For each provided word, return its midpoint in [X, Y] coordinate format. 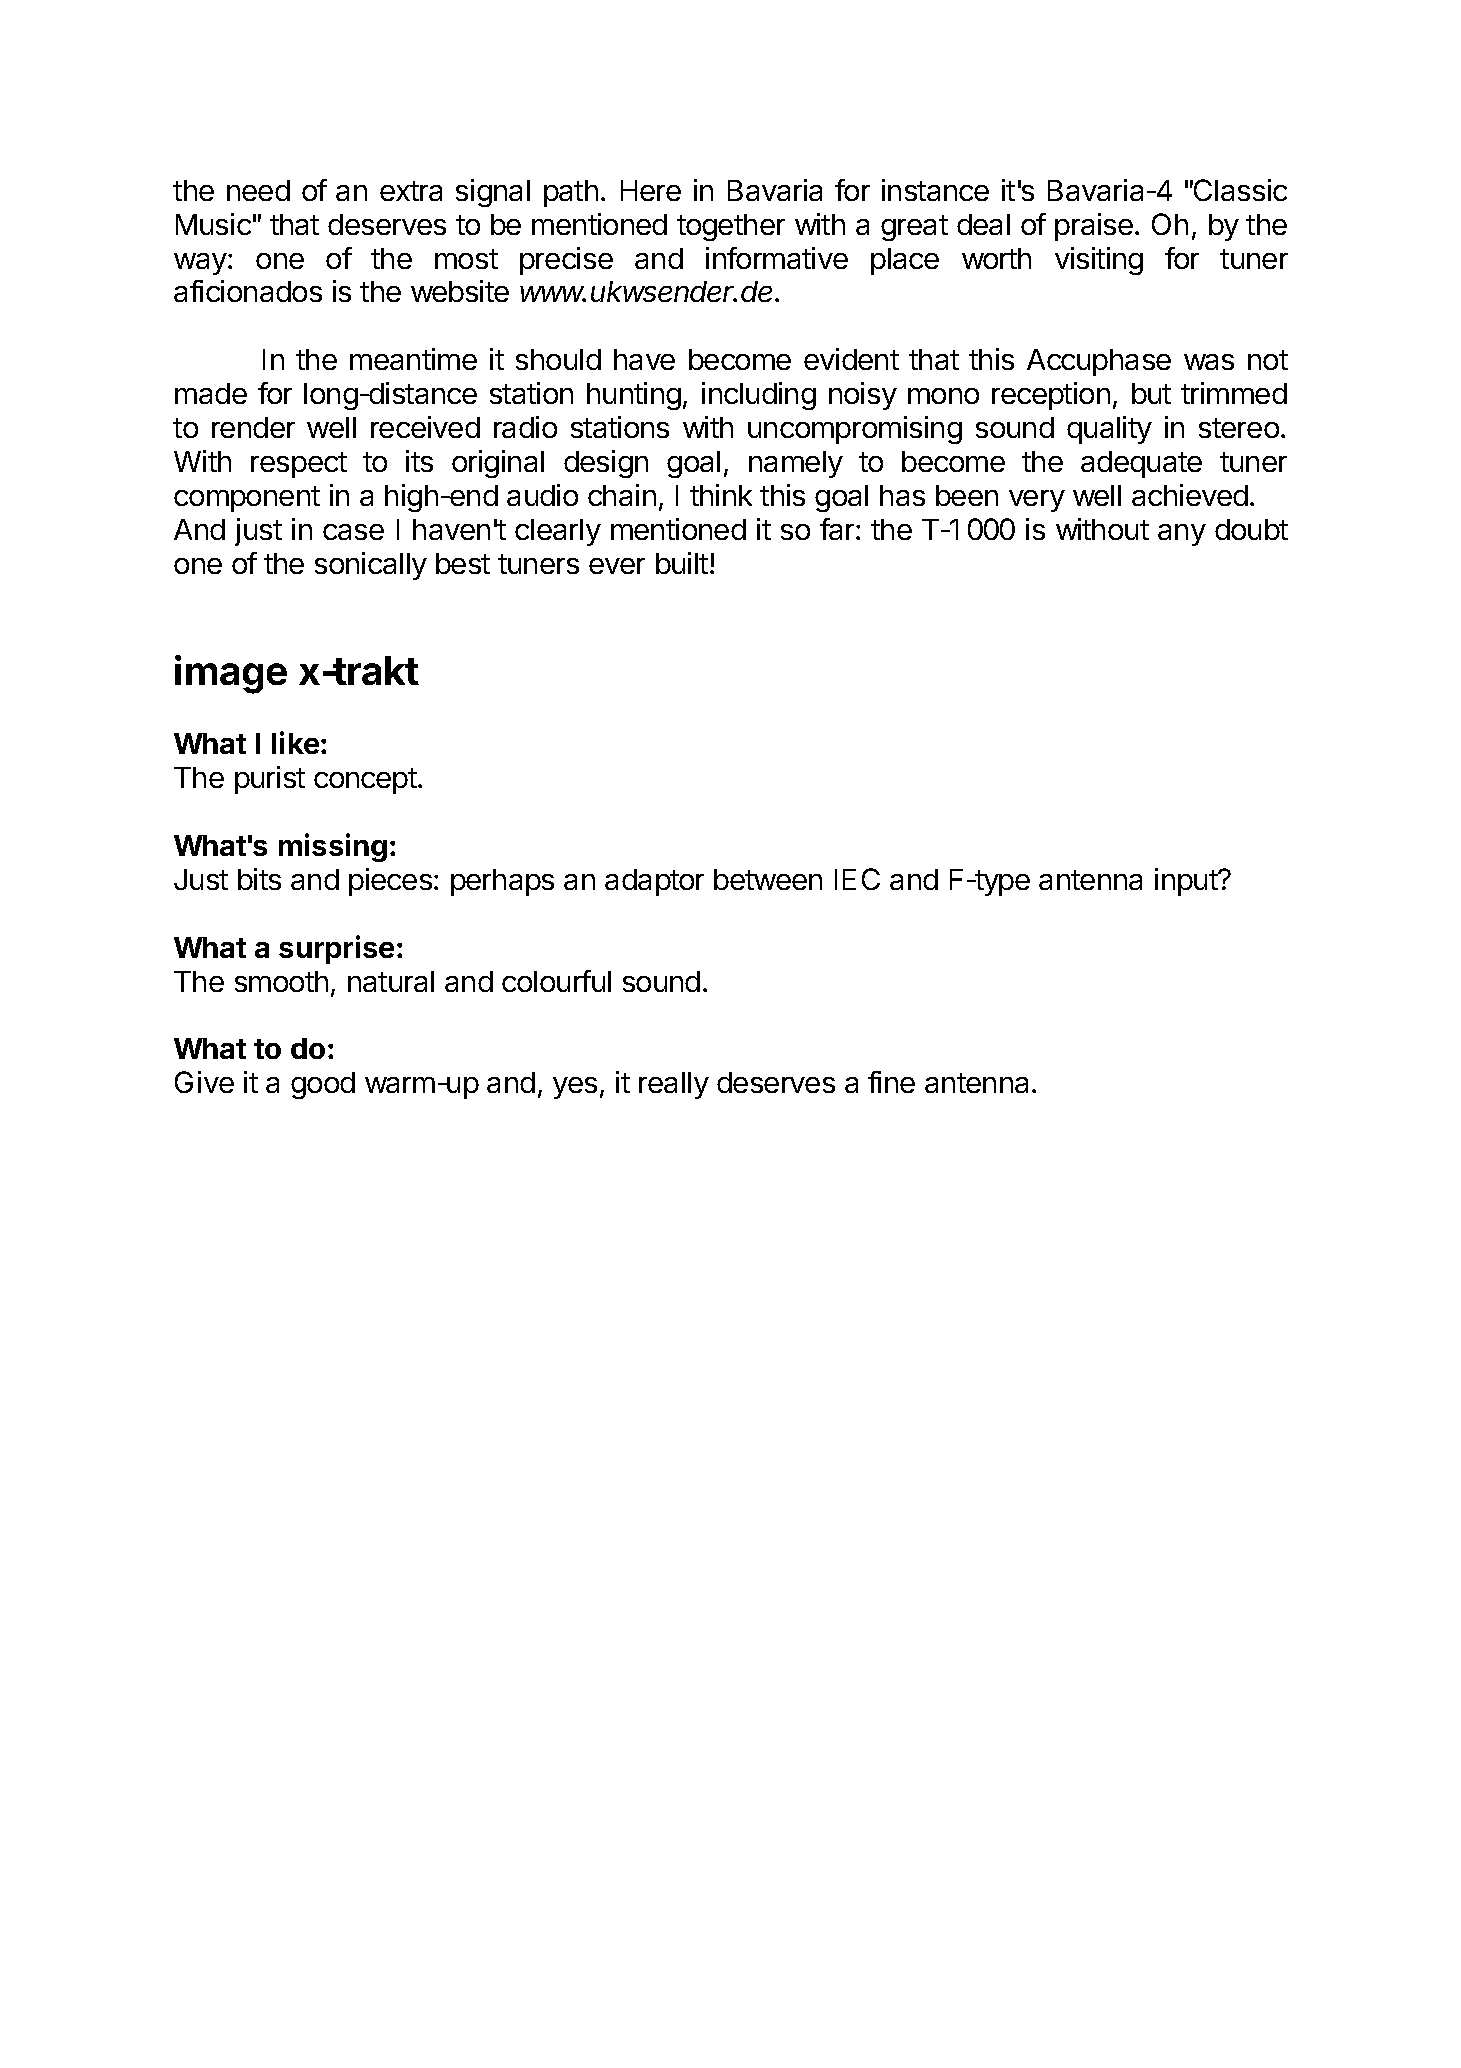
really [674, 1085]
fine [891, 1082]
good [323, 1085]
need [258, 190]
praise [1094, 227]
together [731, 227]
